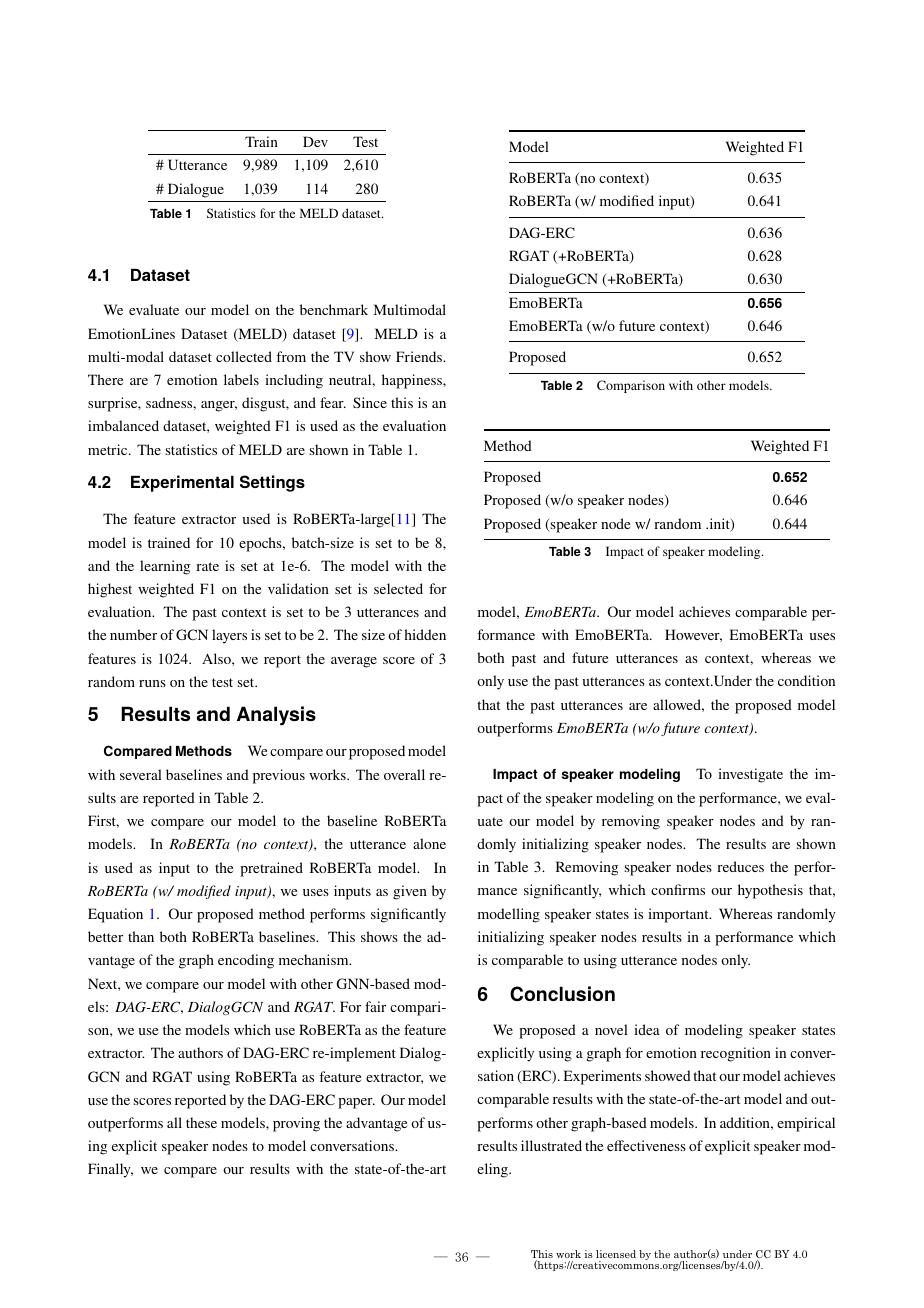 This screenshot has height=1308, width=924. What do you see at coordinates (679, 915) in the screenshot?
I see `important` at bounding box center [679, 915].
